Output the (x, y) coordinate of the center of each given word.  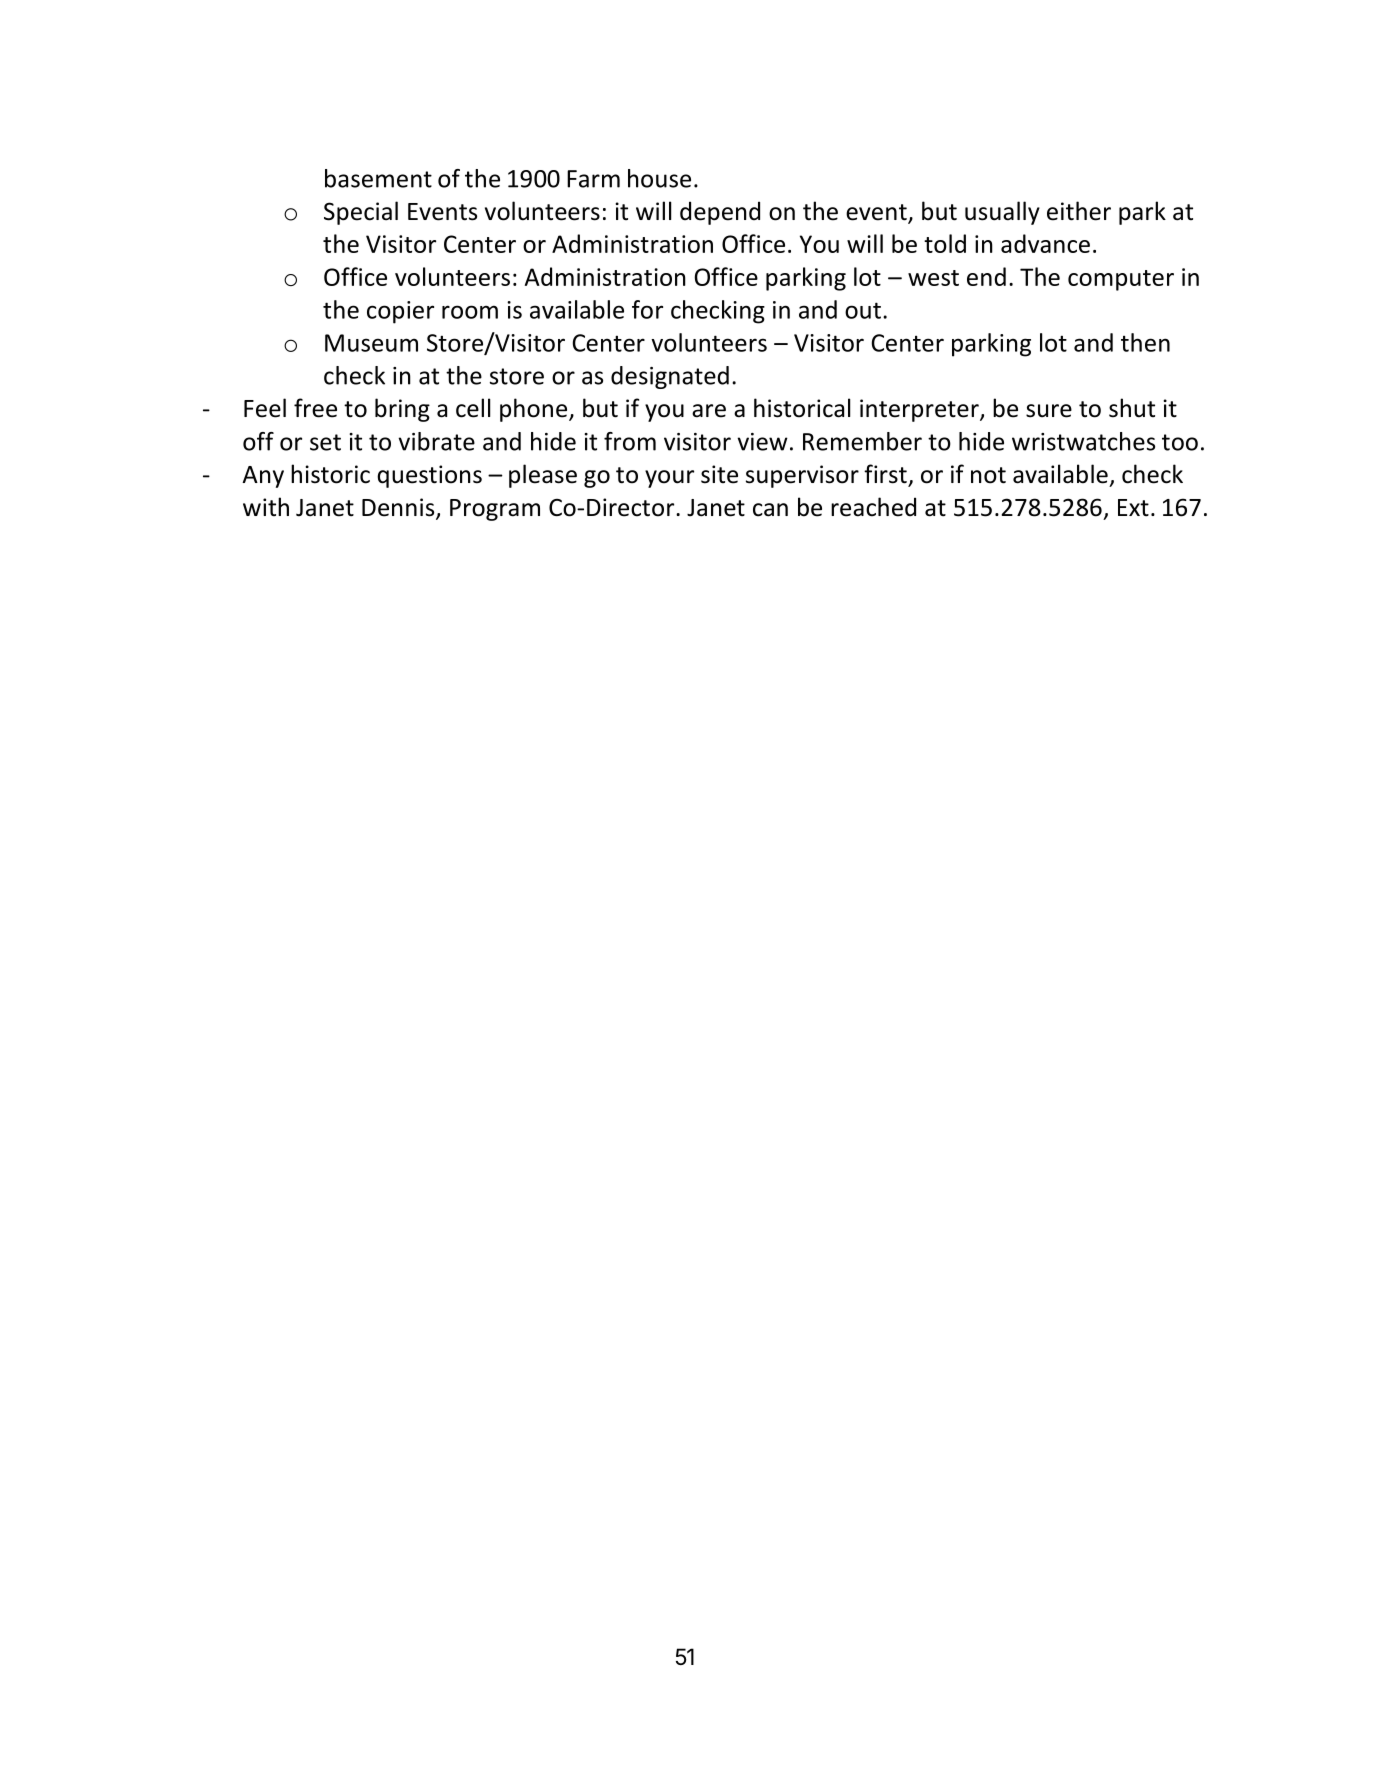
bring (402, 410)
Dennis (399, 508)
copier (400, 312)
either (1079, 211)
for (647, 309)
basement (378, 178)
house (659, 178)
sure (1049, 411)
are (709, 411)
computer (1121, 280)
